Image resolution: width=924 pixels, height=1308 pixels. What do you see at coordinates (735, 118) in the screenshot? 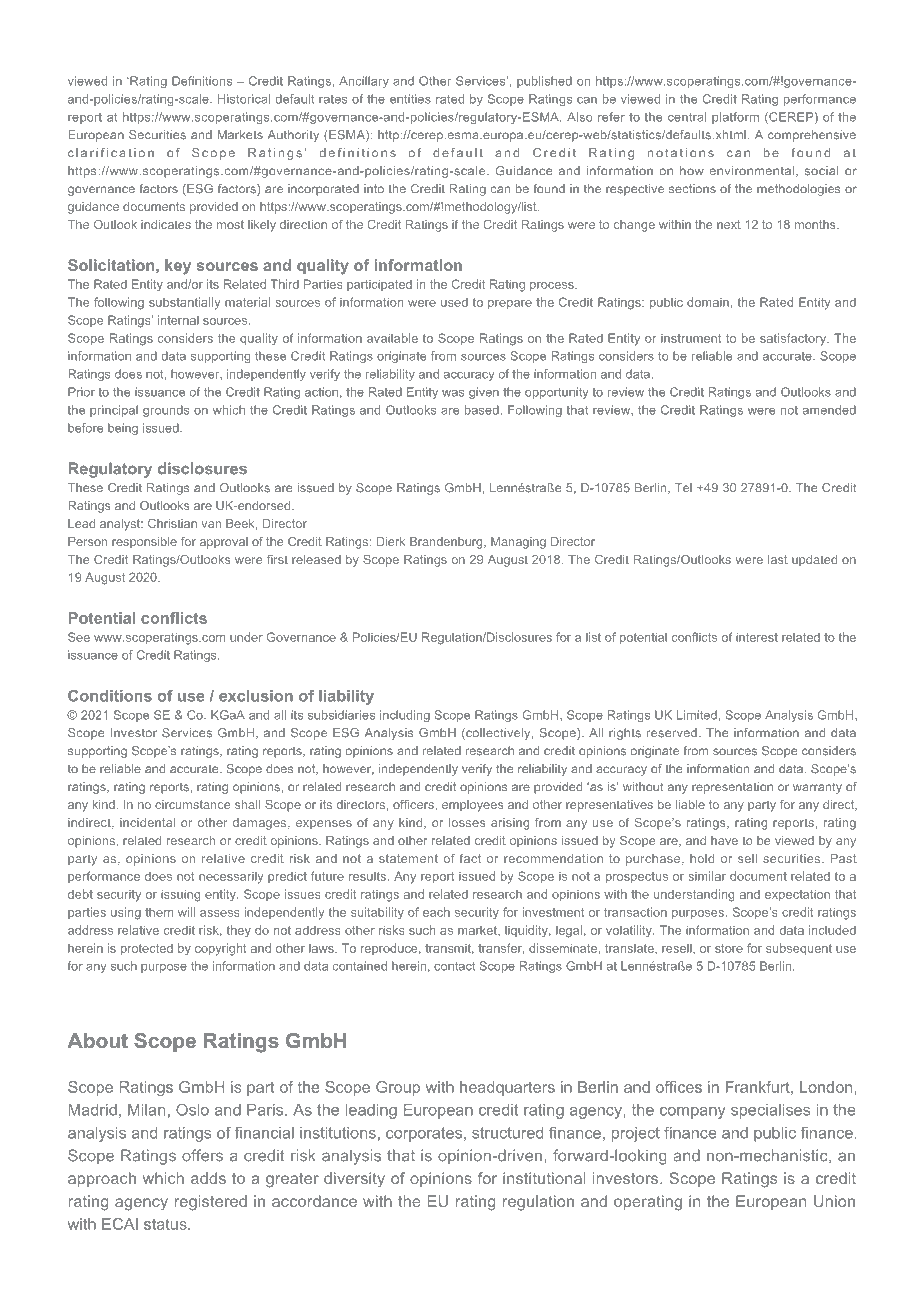
I see `platform` at bounding box center [735, 118].
